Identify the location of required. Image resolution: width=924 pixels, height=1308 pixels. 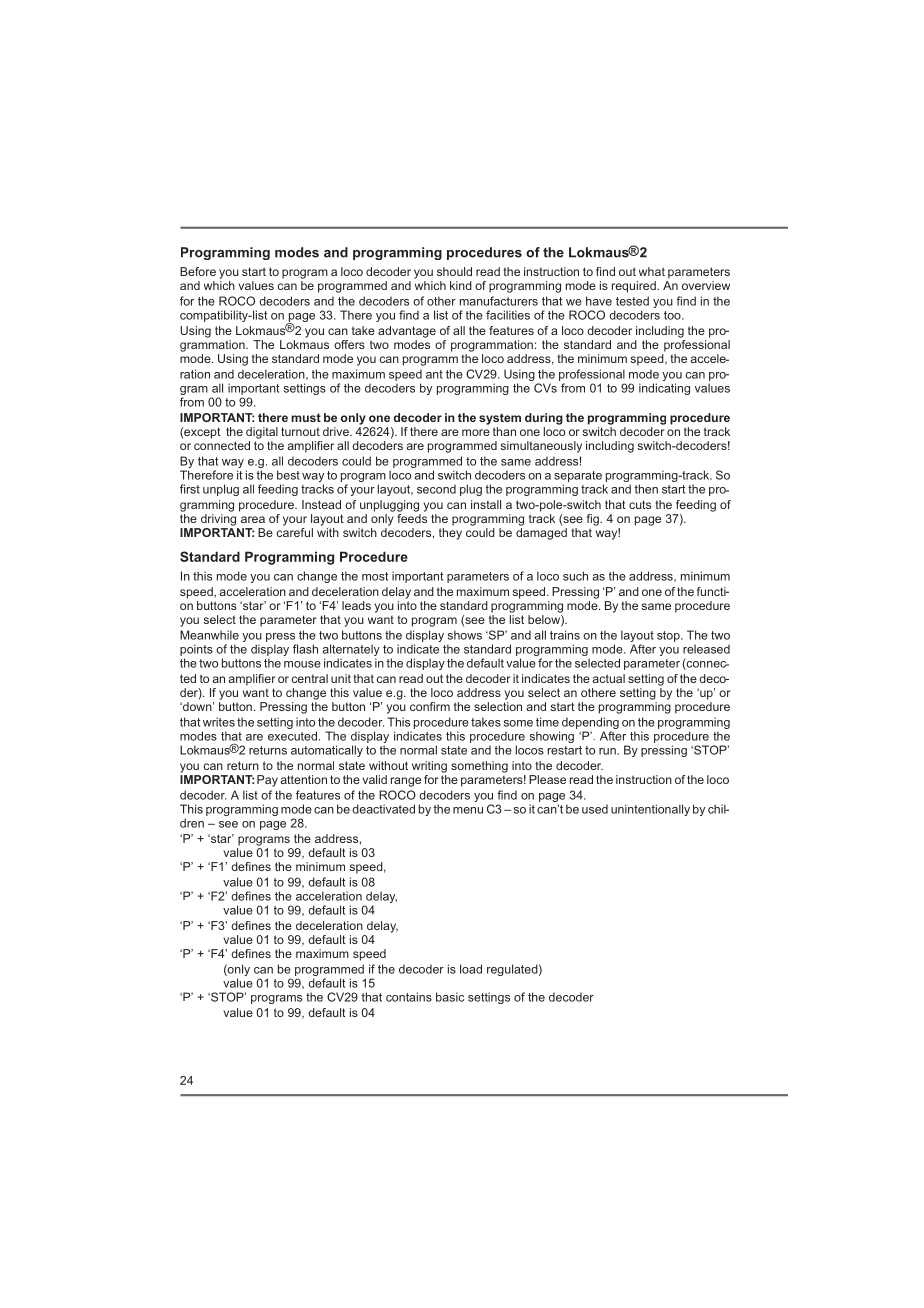
(635, 287).
